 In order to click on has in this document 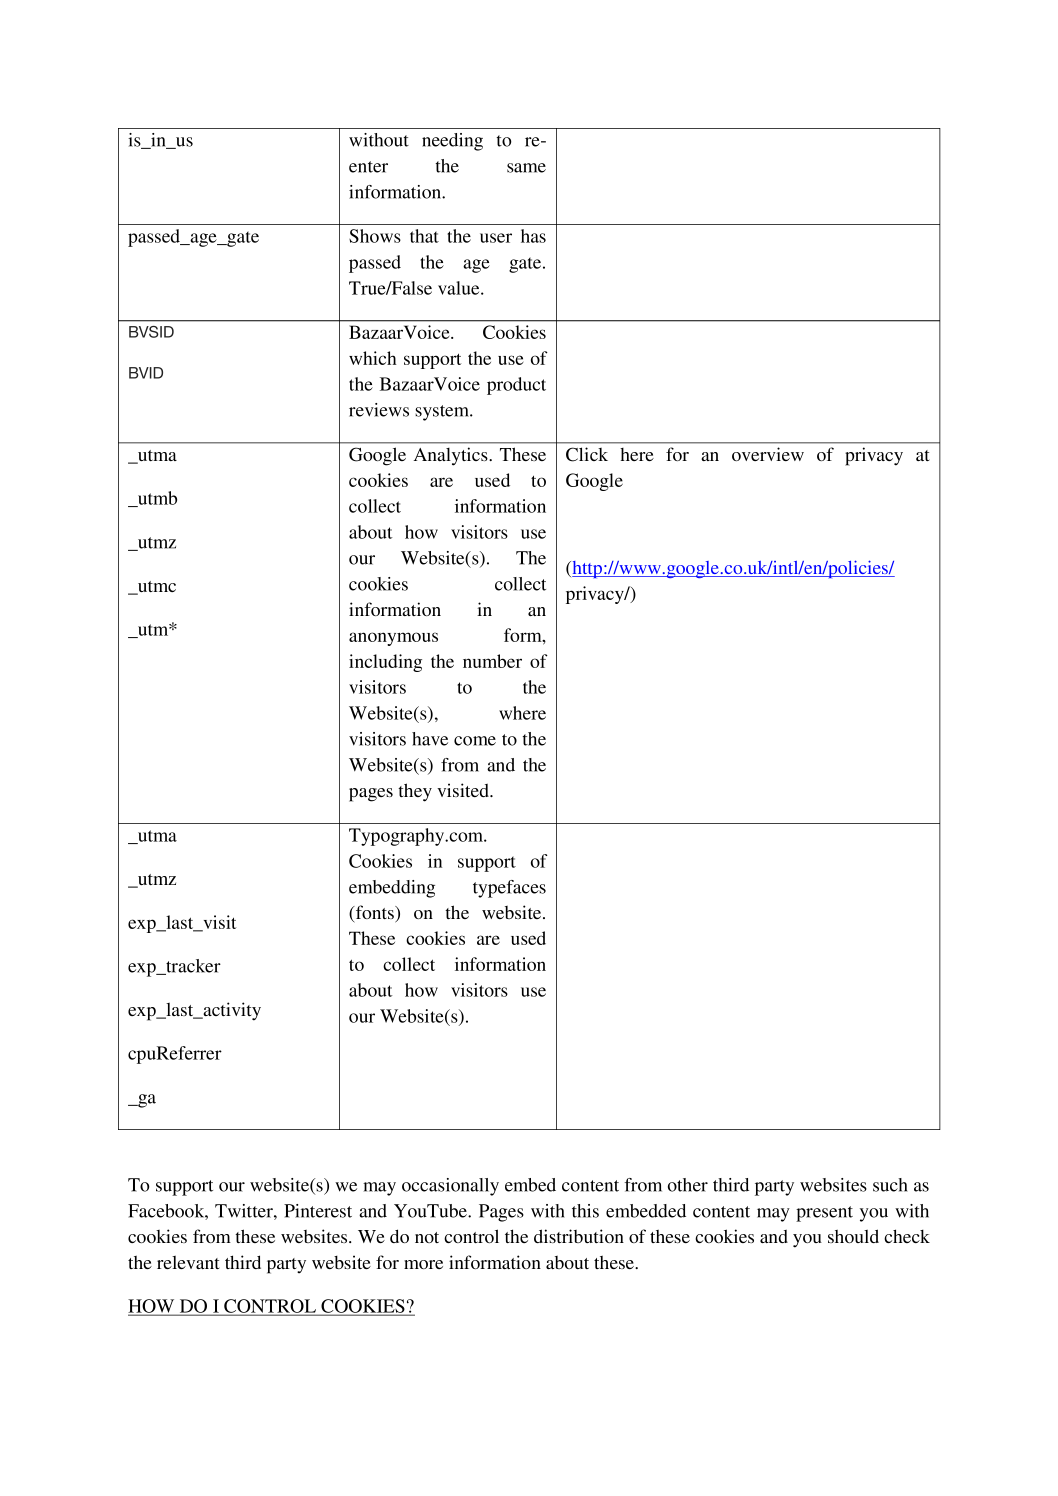, I will do `click(533, 236)`.
